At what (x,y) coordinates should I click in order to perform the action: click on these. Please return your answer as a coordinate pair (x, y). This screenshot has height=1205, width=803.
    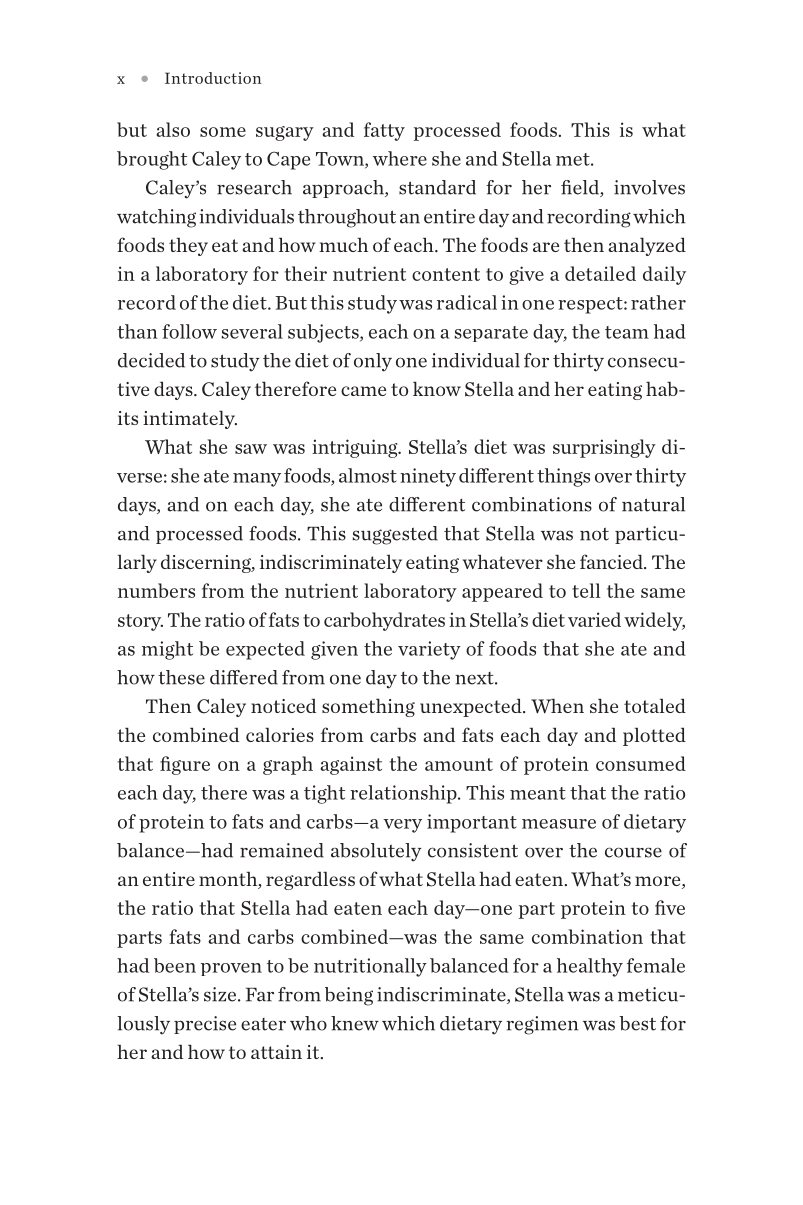
    Looking at the image, I should click on (181, 677).
